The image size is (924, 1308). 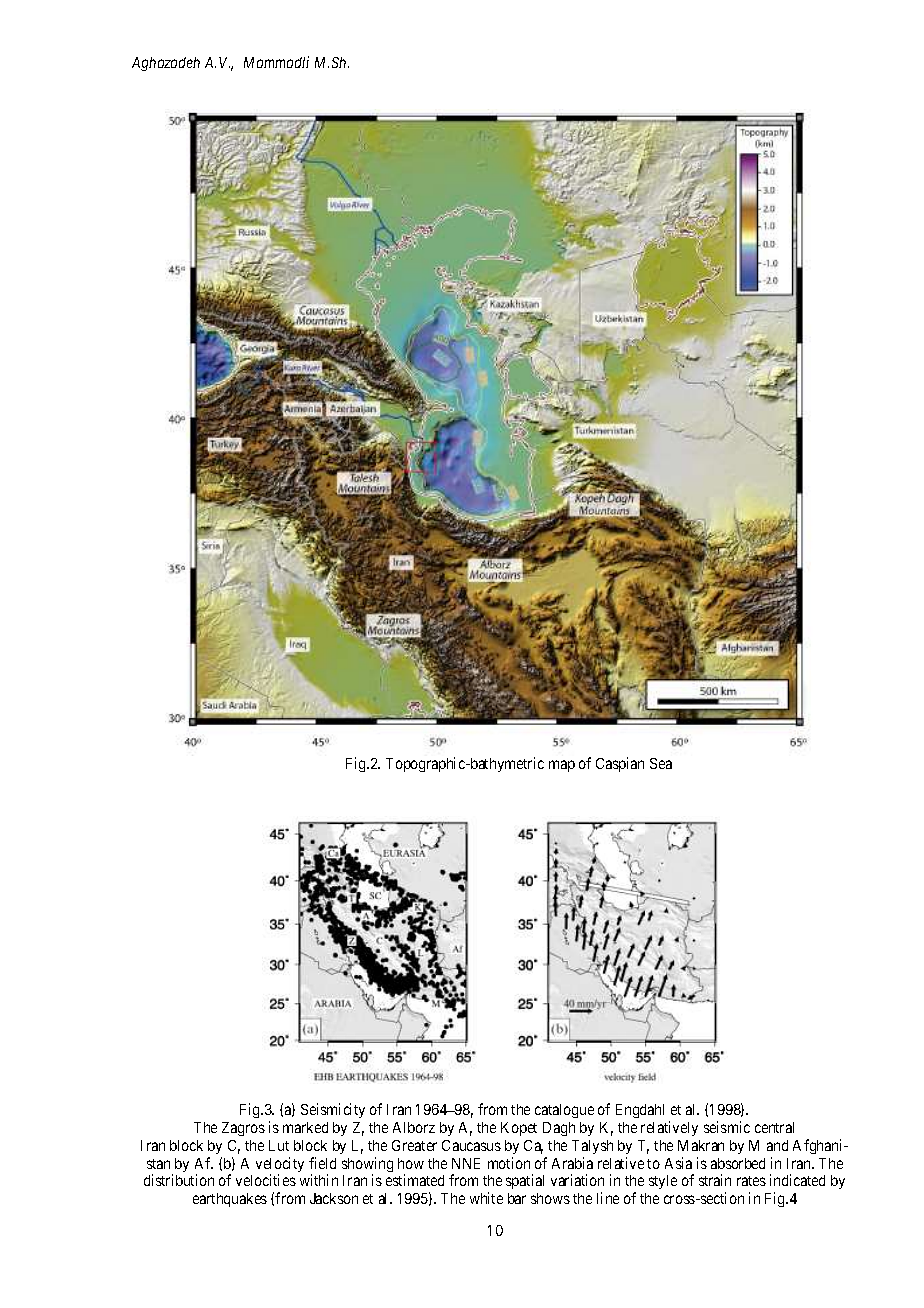 What do you see at coordinates (620, 764) in the document?
I see `Caspian` at bounding box center [620, 764].
